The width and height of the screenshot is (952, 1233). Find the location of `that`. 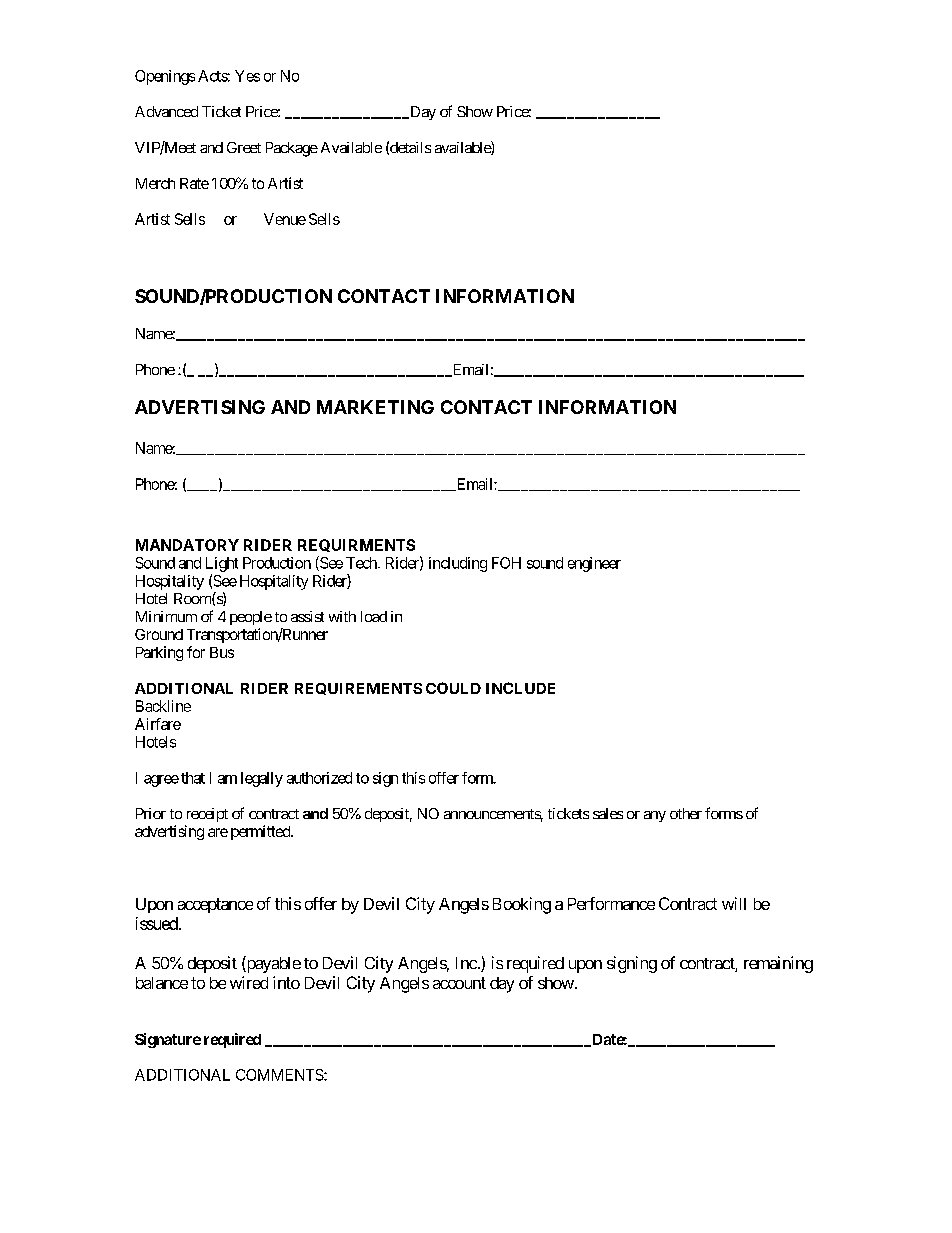

that is located at coordinates (193, 778).
